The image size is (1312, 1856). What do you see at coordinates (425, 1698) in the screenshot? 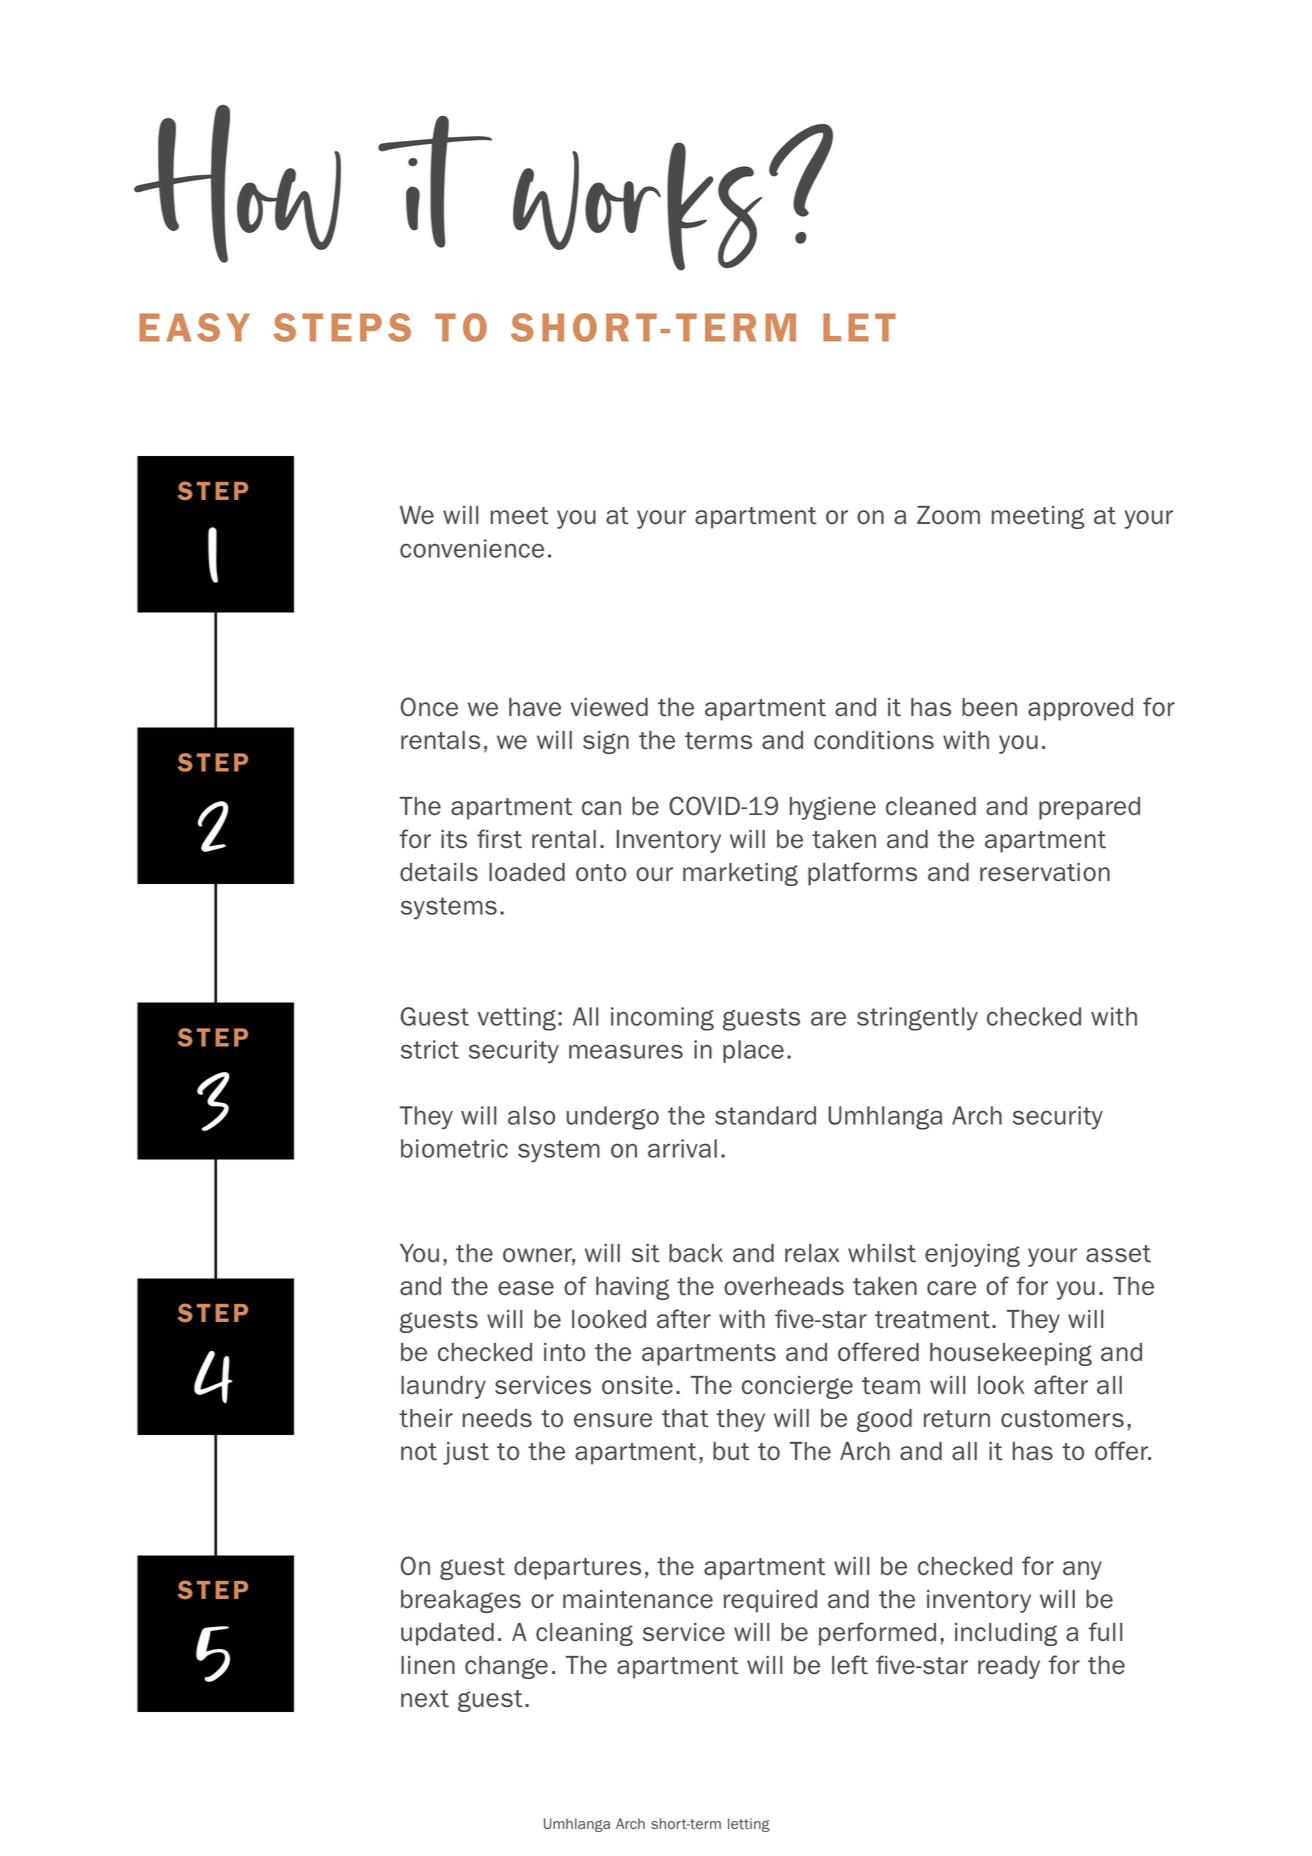
I see `next` at bounding box center [425, 1698].
